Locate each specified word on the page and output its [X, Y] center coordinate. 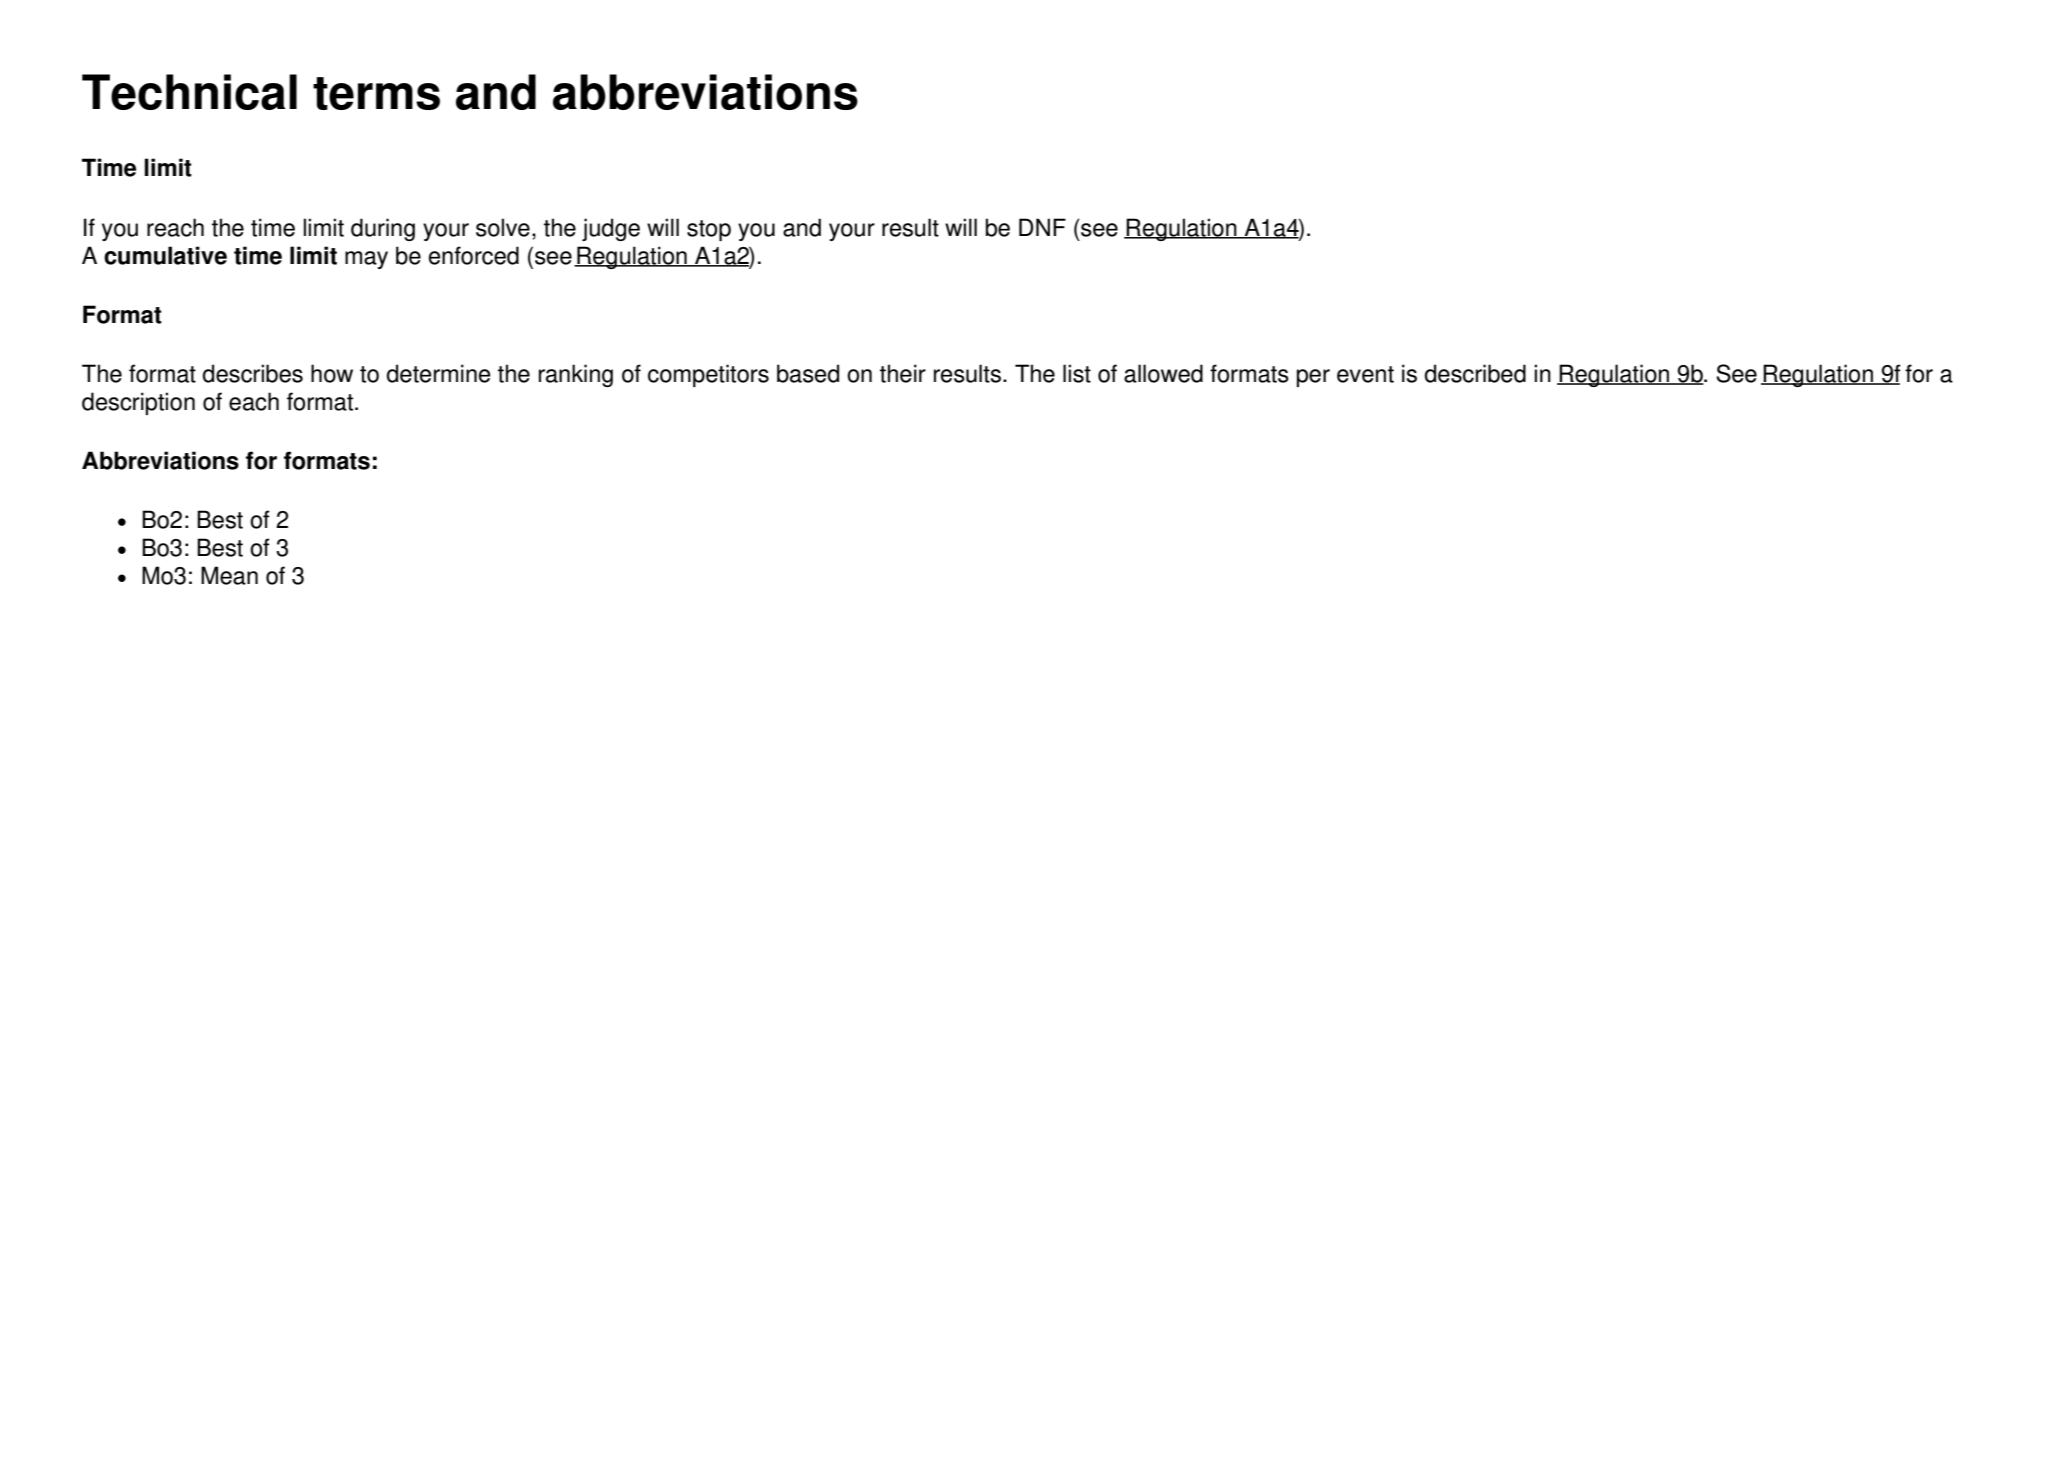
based [808, 373]
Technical [189, 92]
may [366, 260]
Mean [229, 575]
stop [709, 230]
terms [376, 93]
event [1365, 374]
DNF [1042, 227]
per [1313, 378]
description [138, 403]
